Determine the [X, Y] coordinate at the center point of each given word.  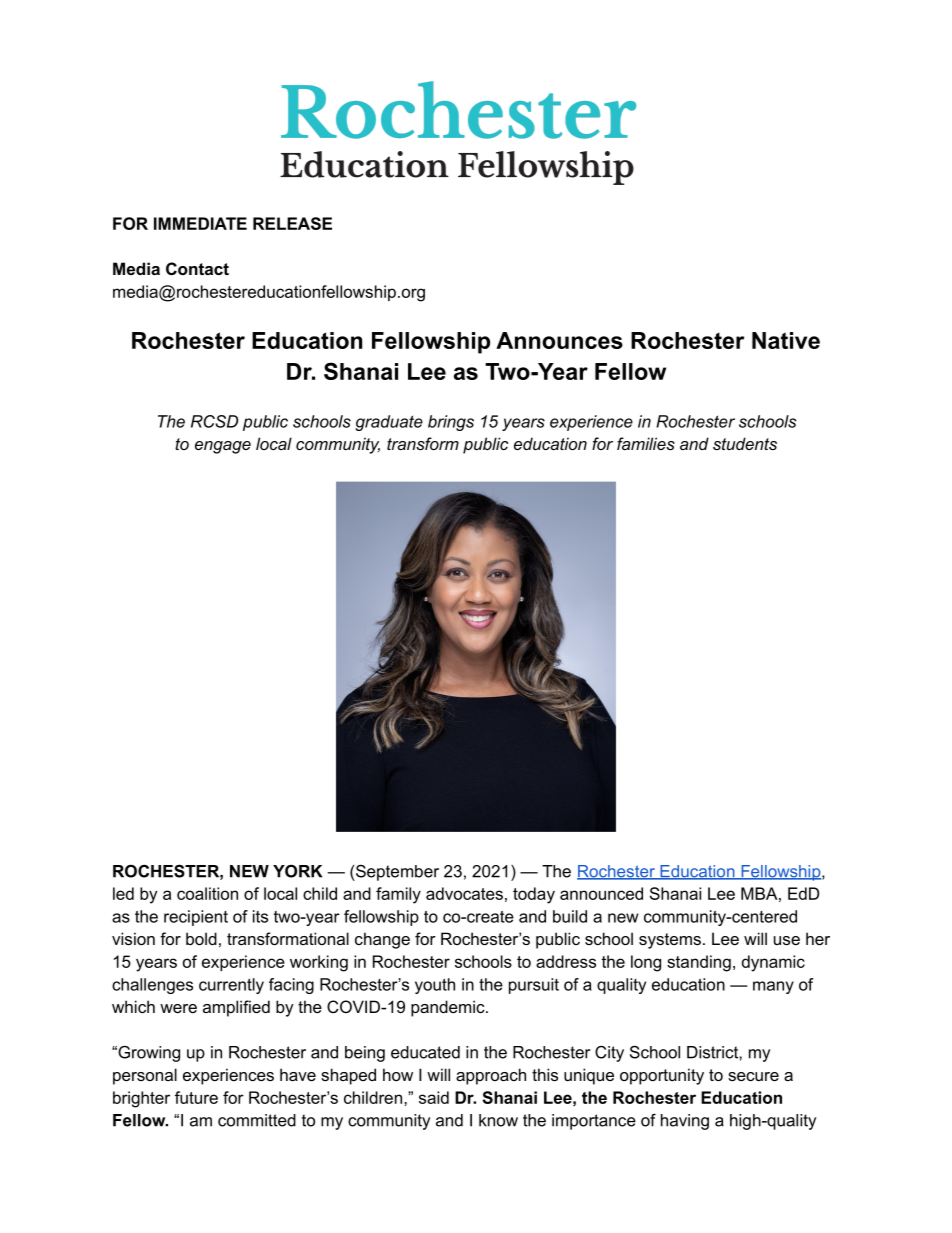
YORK [297, 871]
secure [753, 1076]
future [196, 1097]
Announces [559, 340]
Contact [197, 268]
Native [786, 340]
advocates [464, 893]
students [745, 443]
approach [491, 1076]
